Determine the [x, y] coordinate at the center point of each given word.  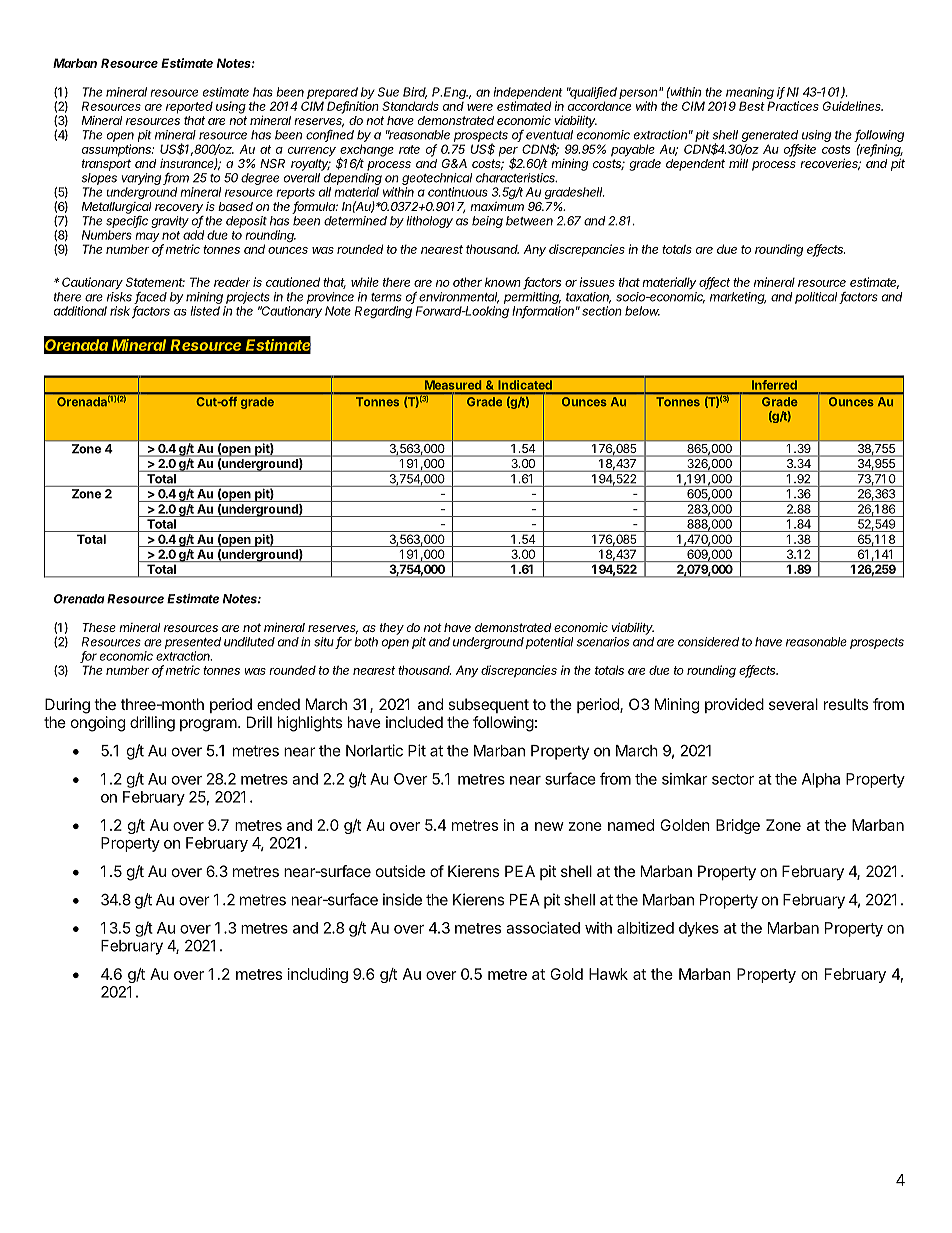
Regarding [383, 312]
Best [752, 106]
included [414, 722]
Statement [155, 282]
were [480, 107]
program [208, 725]
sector [733, 779]
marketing [738, 298]
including [318, 975]
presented [193, 643]
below [642, 311]
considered [708, 642]
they [392, 629]
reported [189, 108]
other [467, 282]
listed [205, 311]
